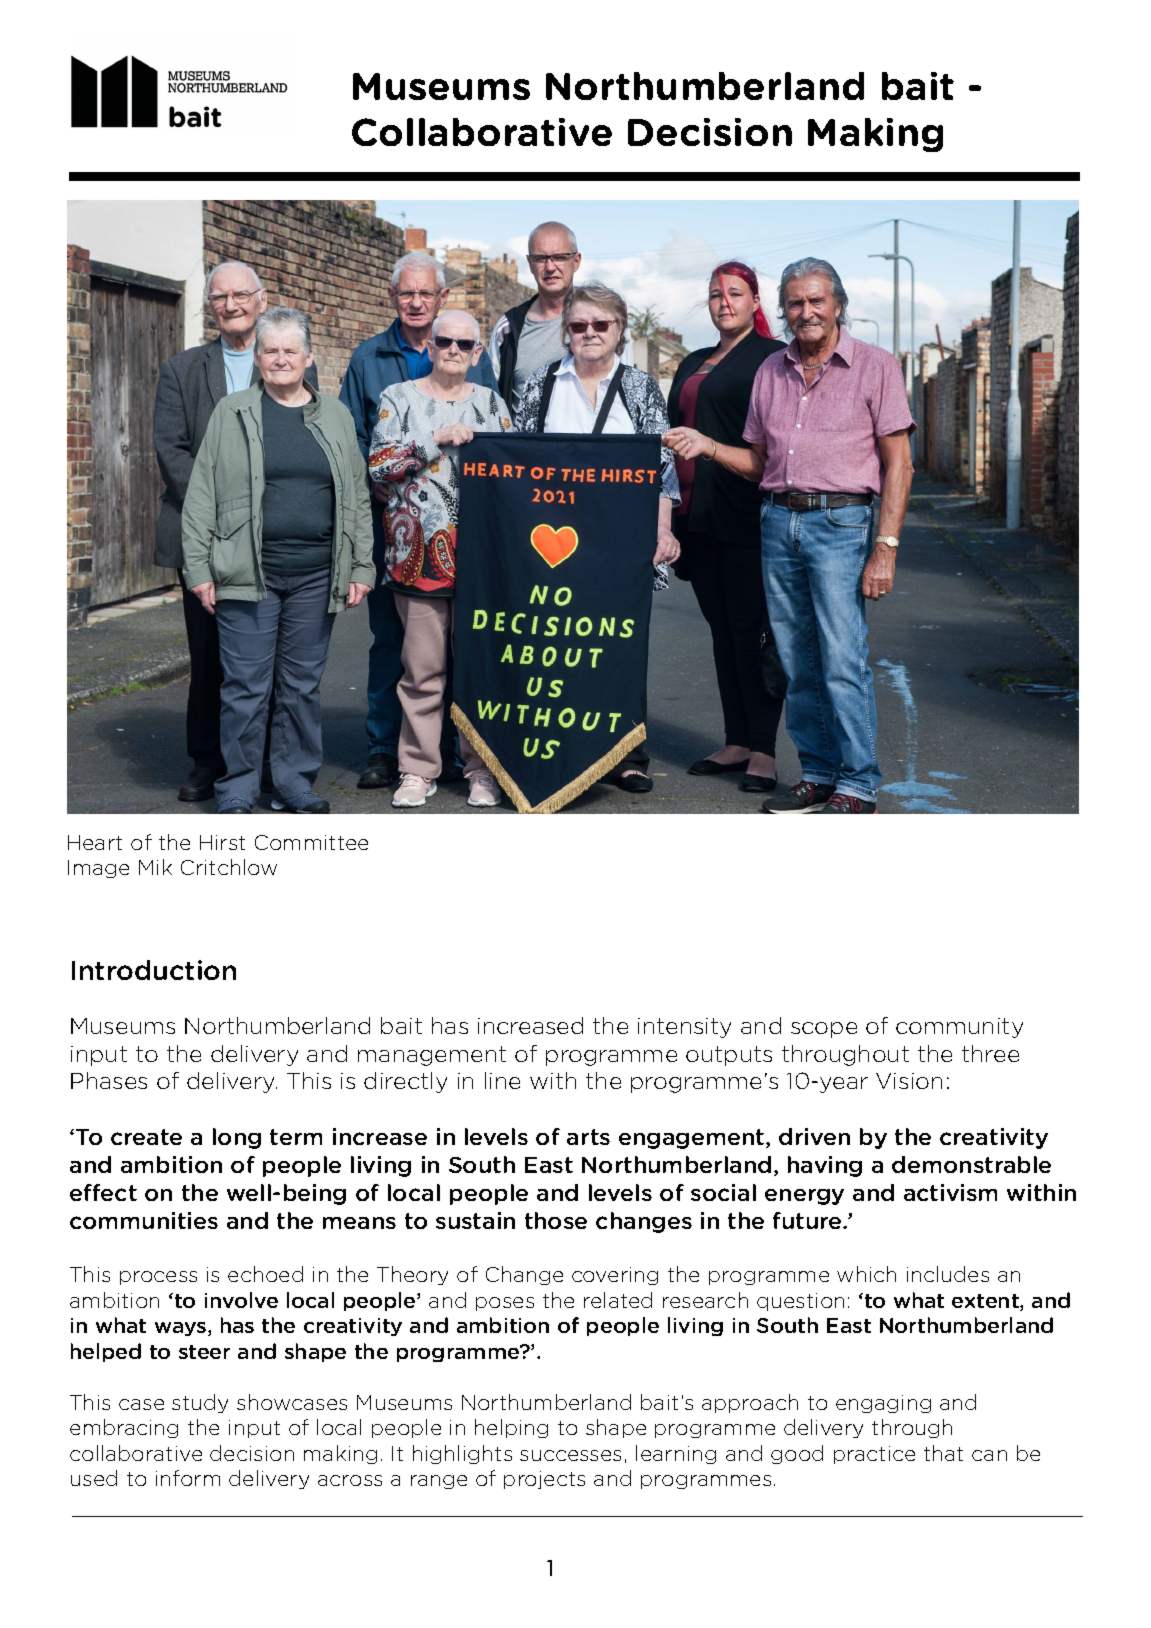  What do you see at coordinates (808, 1220) in the page?
I see `future` at bounding box center [808, 1220].
